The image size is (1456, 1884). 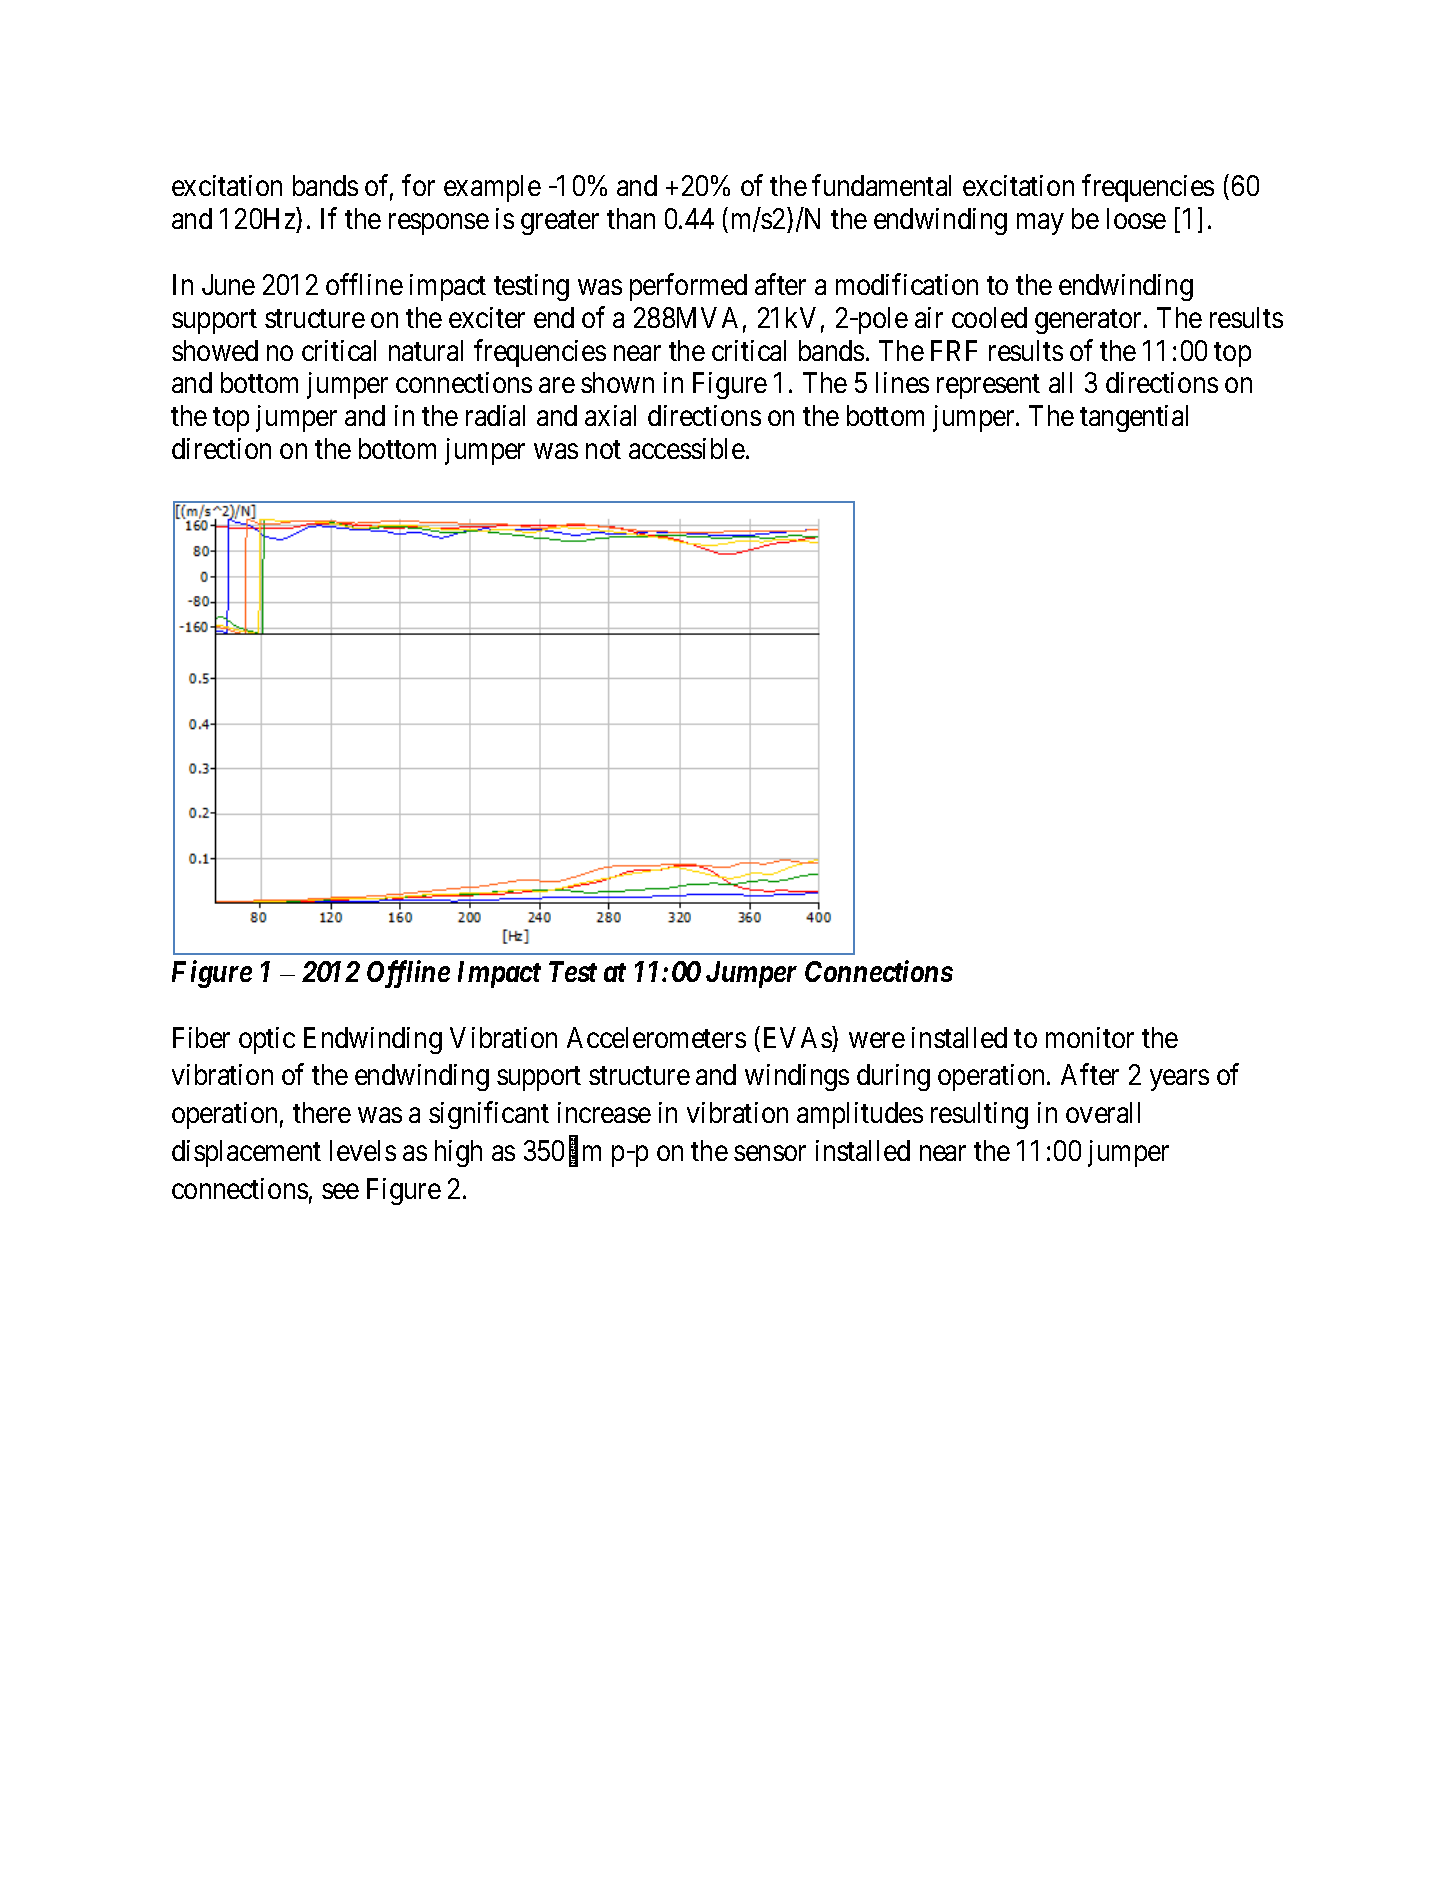 What do you see at coordinates (687, 448) in the document?
I see `accessible` at bounding box center [687, 448].
